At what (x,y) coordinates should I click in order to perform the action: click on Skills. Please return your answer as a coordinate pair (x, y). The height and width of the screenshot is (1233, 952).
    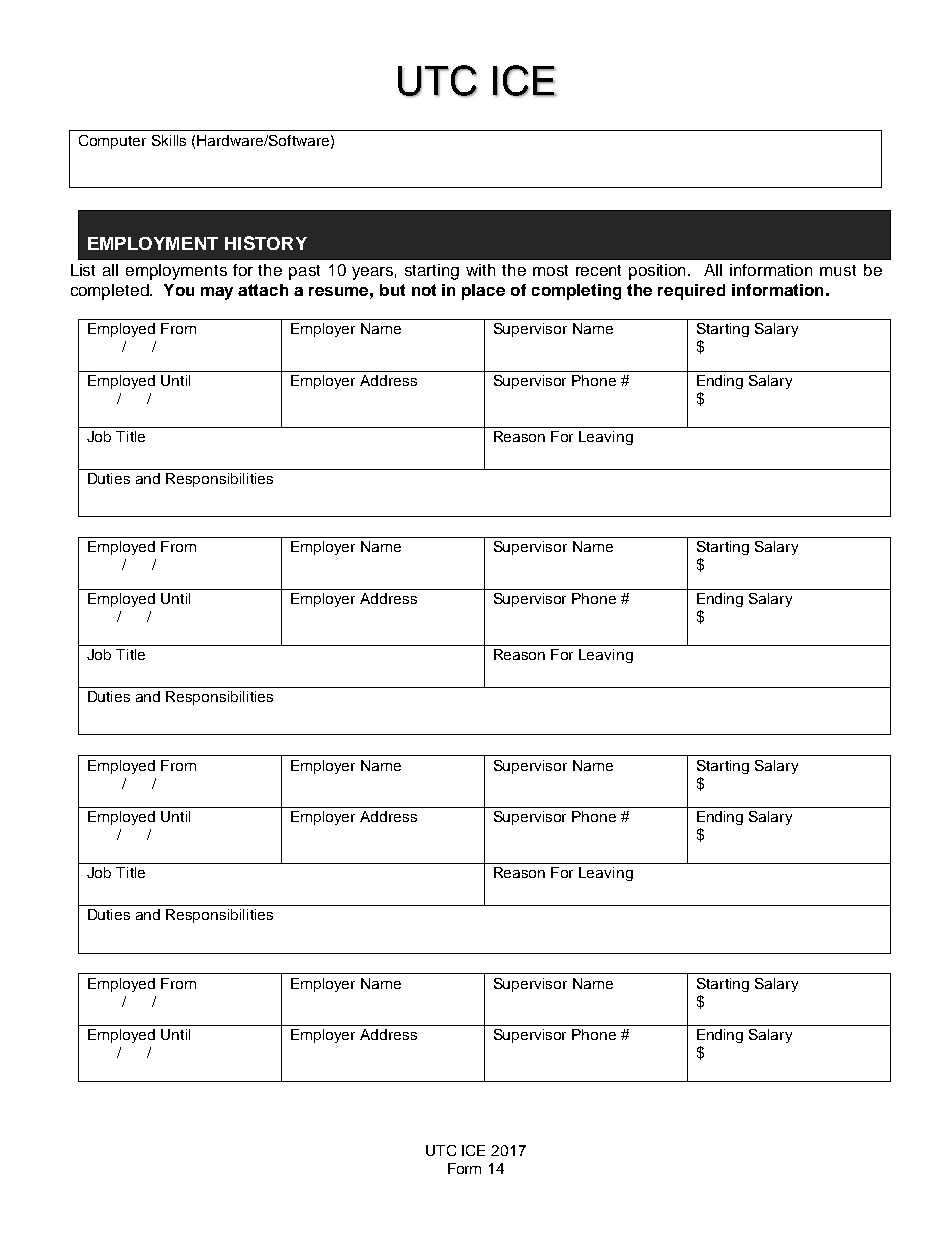
    Looking at the image, I should click on (169, 140).
